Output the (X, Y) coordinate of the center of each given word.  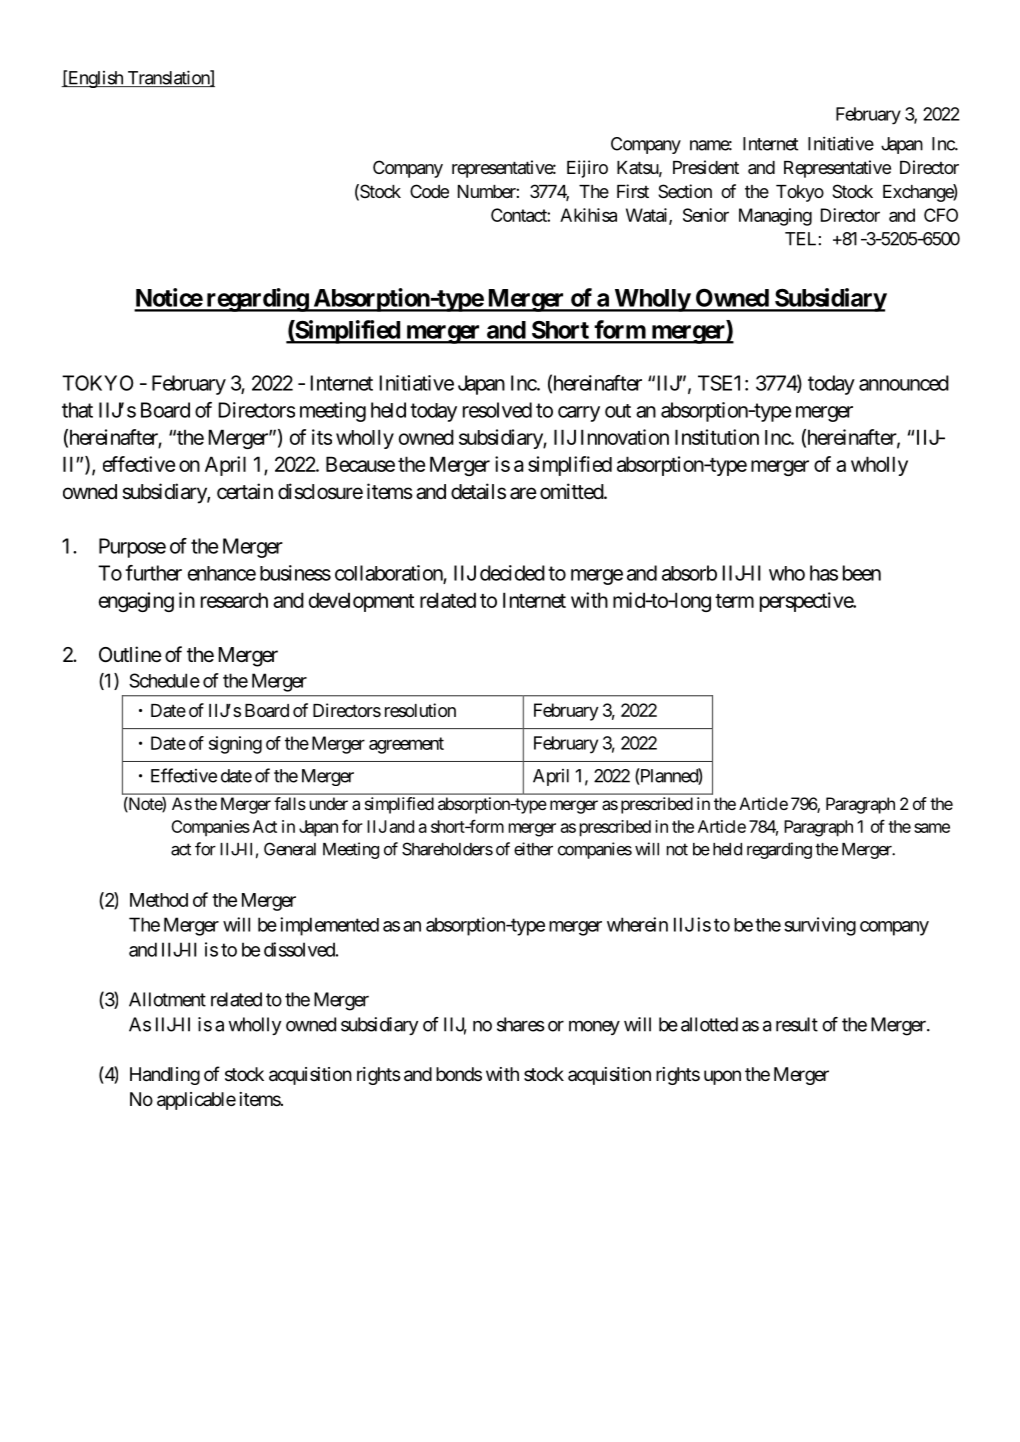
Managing (775, 217)
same (932, 828)
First (633, 191)
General (290, 849)
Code (429, 191)
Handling (165, 1076)
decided (512, 573)
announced (904, 383)
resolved (497, 410)
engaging (136, 602)
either (533, 849)
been (862, 573)
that (77, 410)
